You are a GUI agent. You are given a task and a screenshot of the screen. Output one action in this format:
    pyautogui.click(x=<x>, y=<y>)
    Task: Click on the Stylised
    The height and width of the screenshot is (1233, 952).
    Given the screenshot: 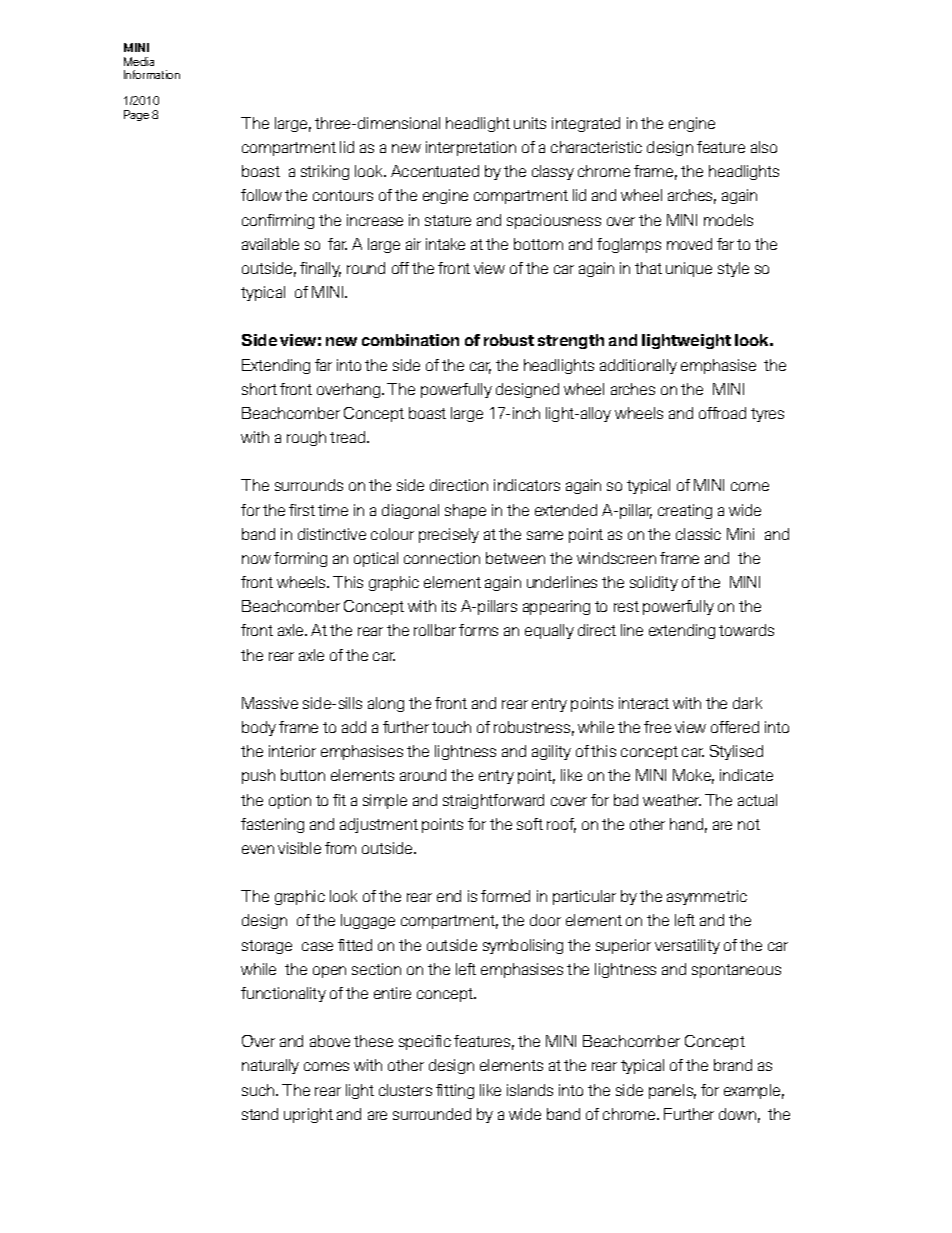 What is the action you would take?
    pyautogui.click(x=736, y=752)
